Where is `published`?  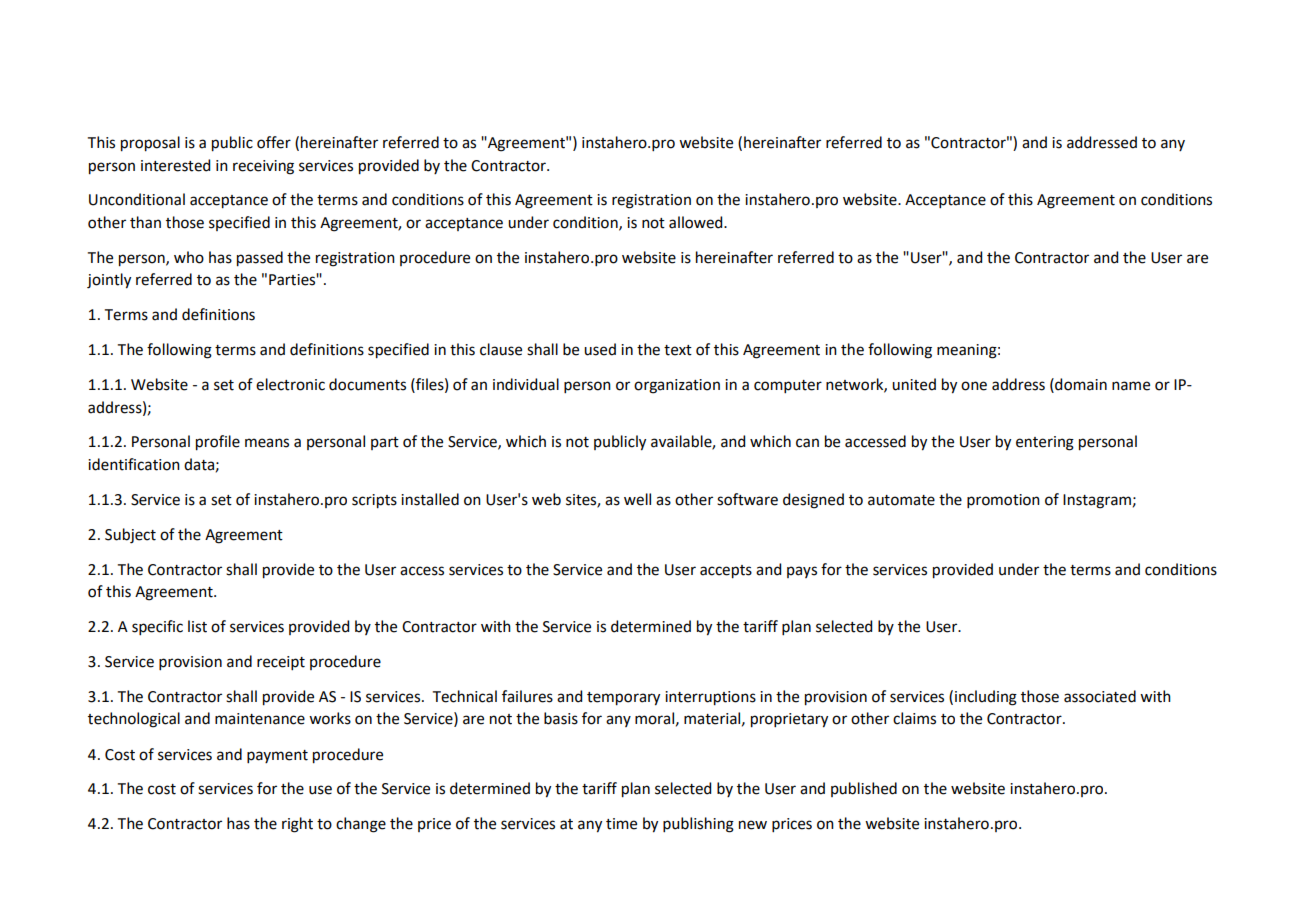
published is located at coordinates (864, 789).
